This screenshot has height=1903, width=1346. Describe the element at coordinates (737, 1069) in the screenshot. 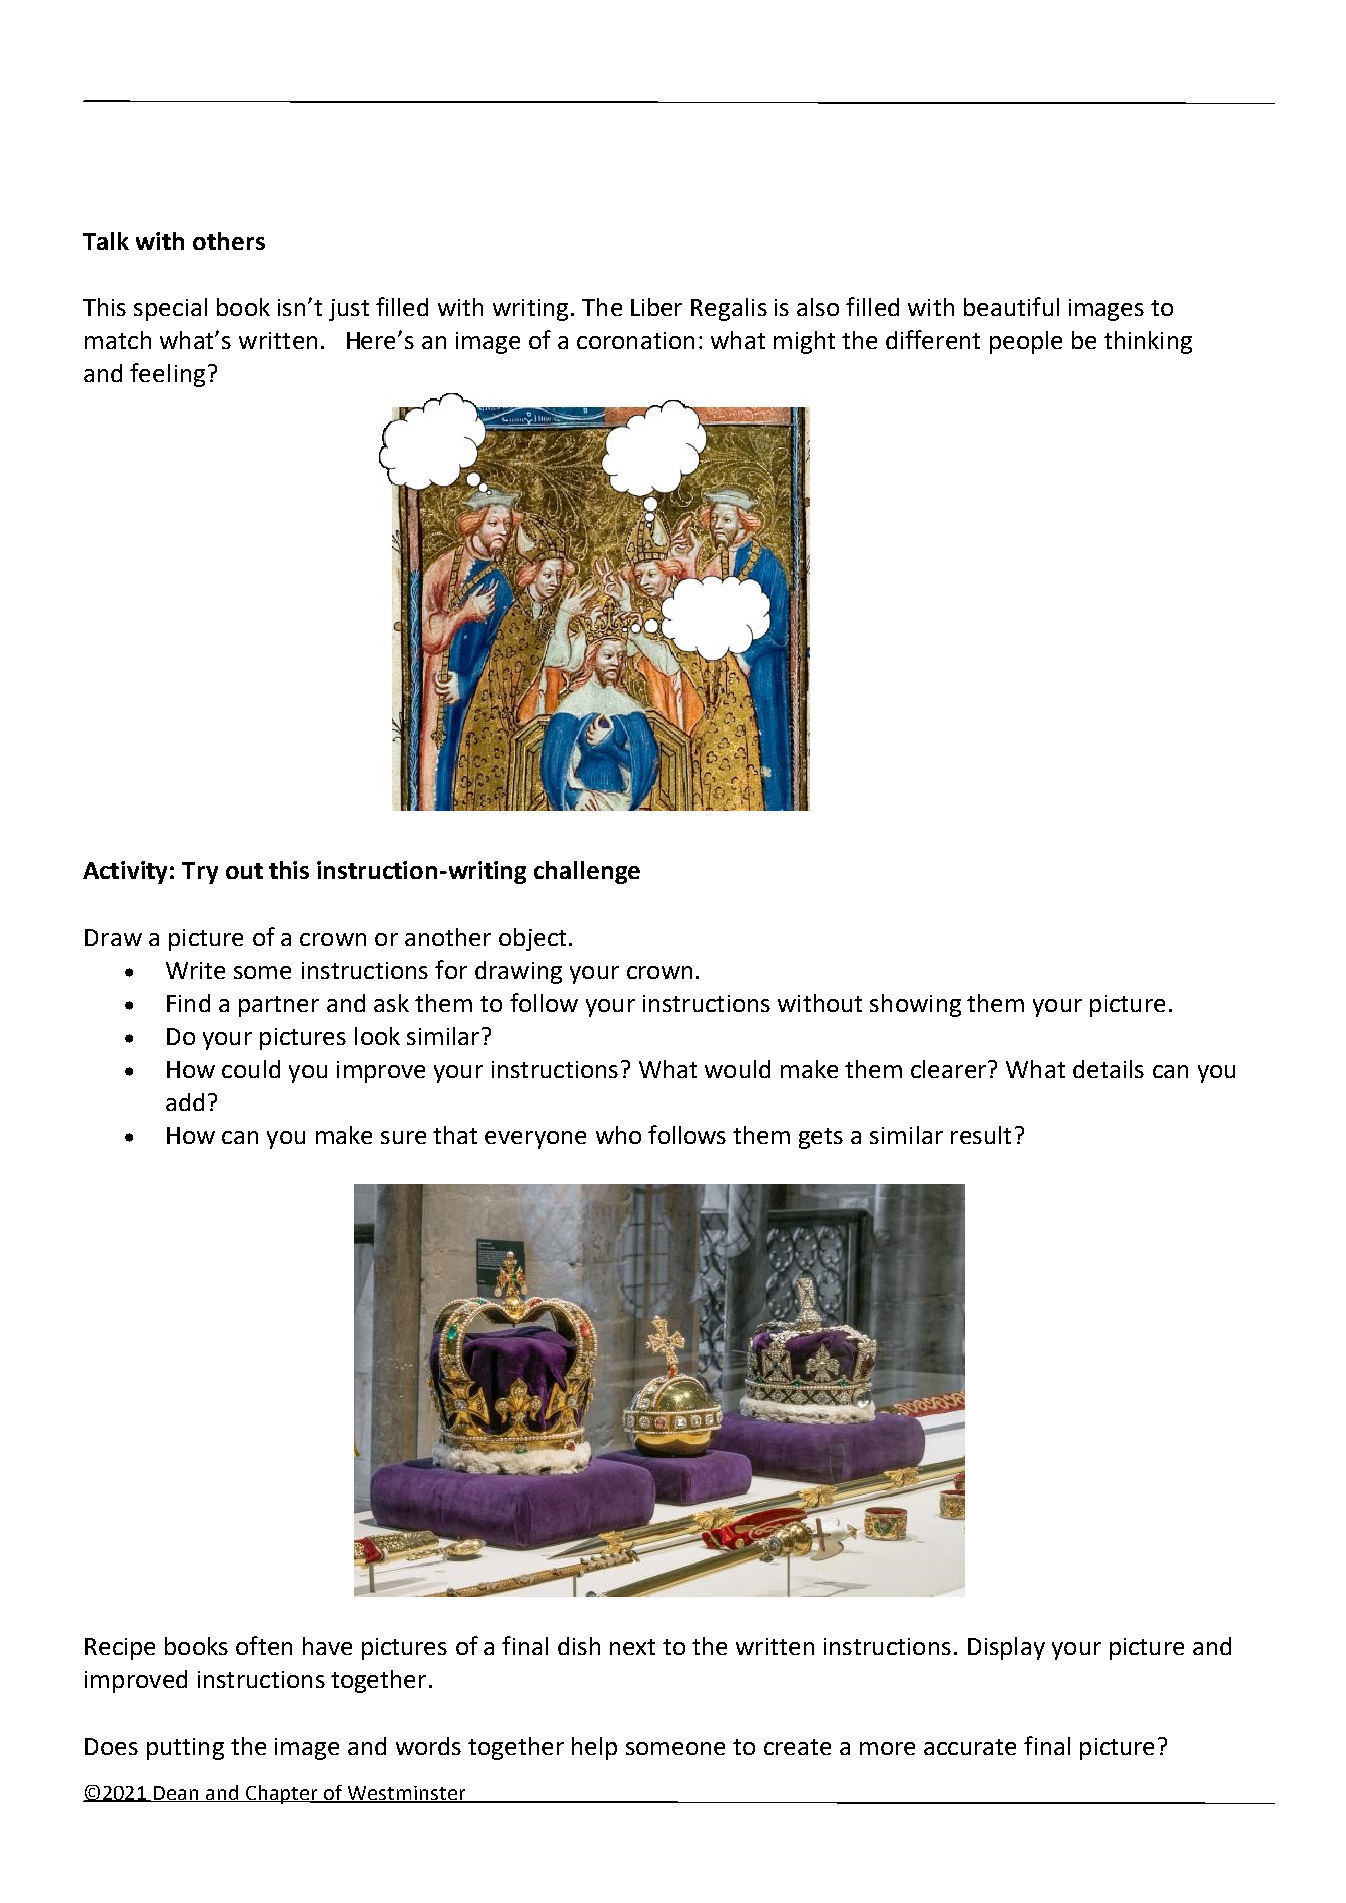

I see `would` at that location.
